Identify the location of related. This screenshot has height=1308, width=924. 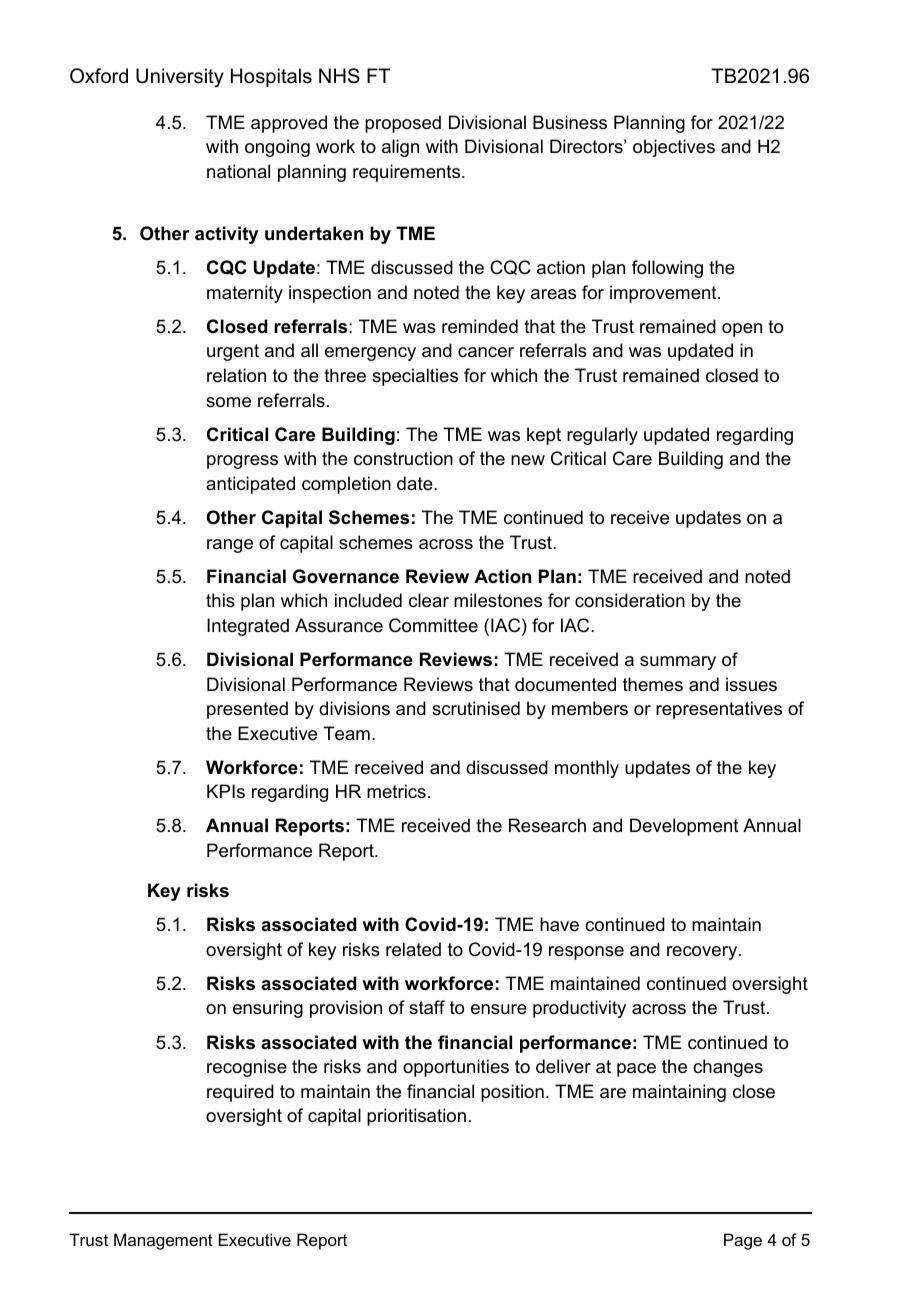
(413, 949).
